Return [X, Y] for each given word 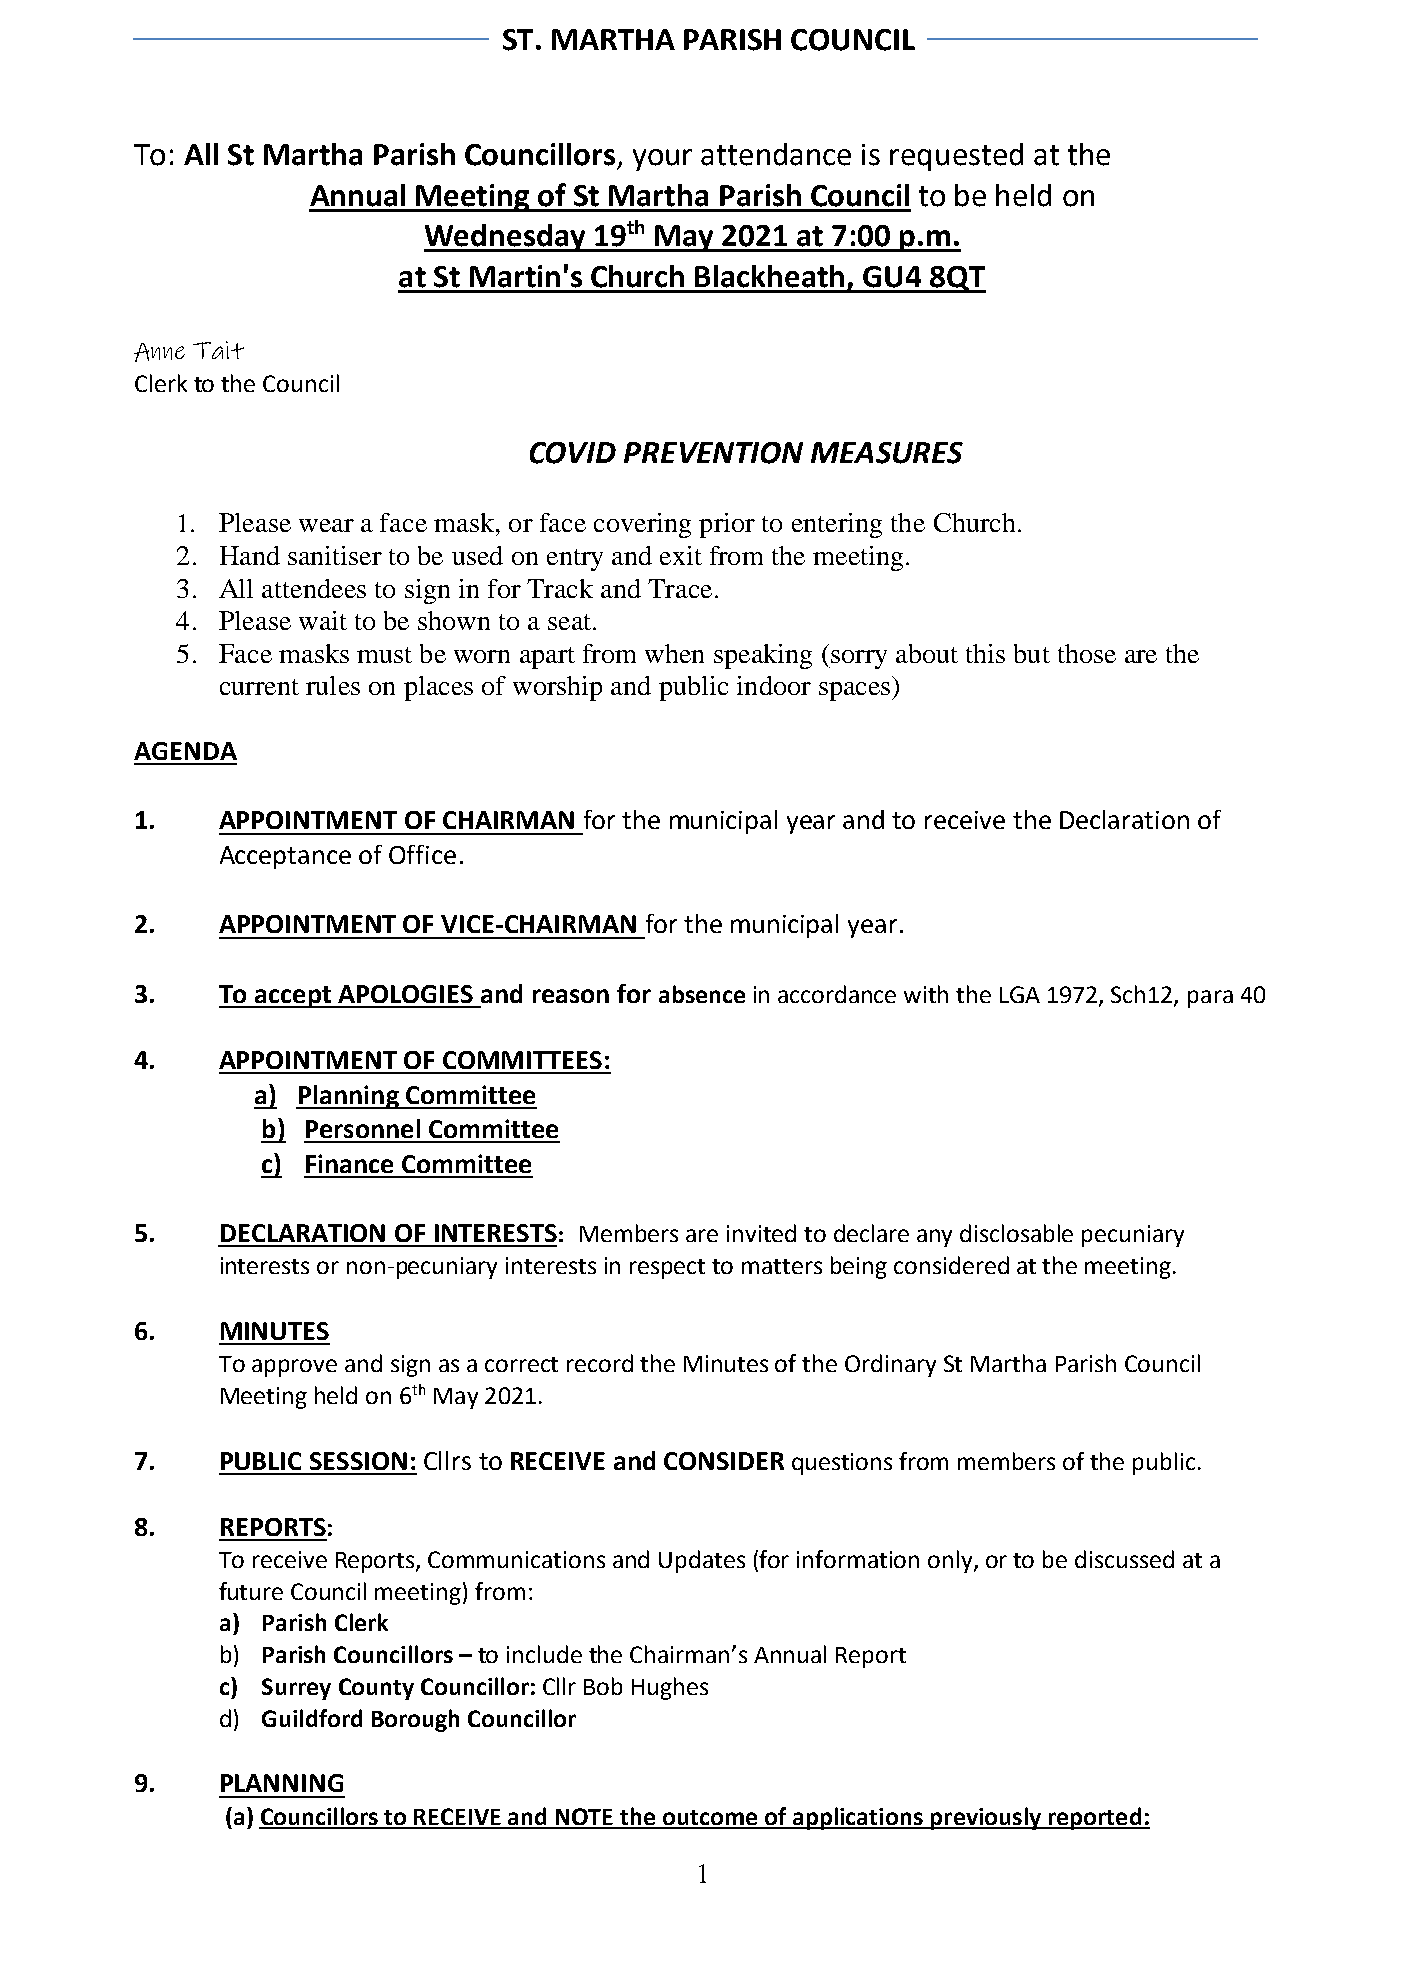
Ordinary [890, 1365]
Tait [218, 350]
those [1087, 653]
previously [985, 1818]
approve [294, 1368]
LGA [1020, 994]
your [662, 160]
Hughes [670, 1688]
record [600, 1363]
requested [956, 157]
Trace [680, 588]
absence [702, 994]
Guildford [312, 1718]
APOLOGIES [405, 994]
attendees [314, 588]
